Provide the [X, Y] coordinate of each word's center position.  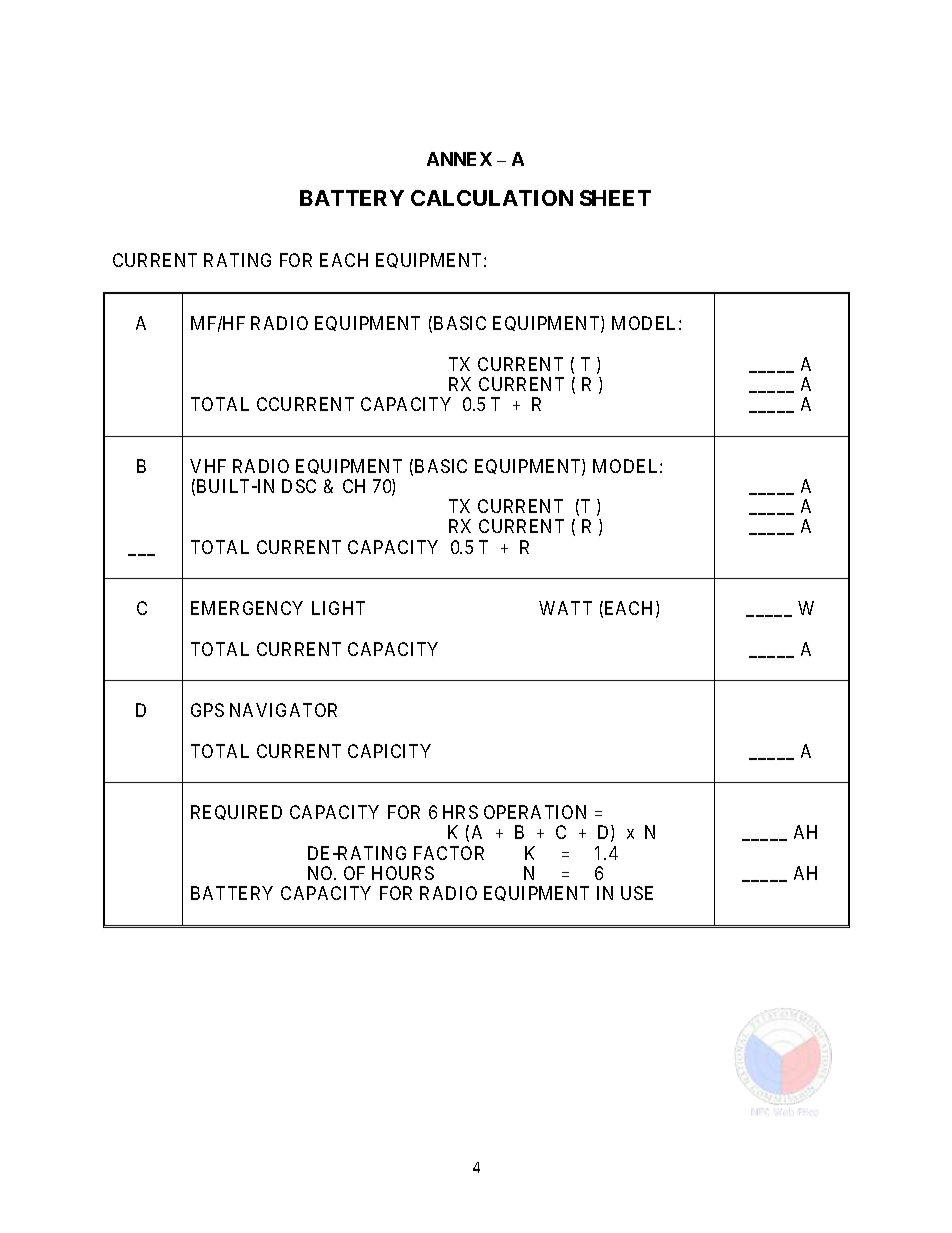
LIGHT [338, 608]
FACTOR [449, 853]
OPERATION [535, 812]
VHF [208, 466]
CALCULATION [492, 198]
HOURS [403, 873]
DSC [299, 486]
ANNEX [459, 159]
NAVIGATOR [283, 710]
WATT [565, 608]
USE [637, 893]
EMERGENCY [247, 608]
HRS [460, 812]
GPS [207, 710]
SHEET [615, 198]
